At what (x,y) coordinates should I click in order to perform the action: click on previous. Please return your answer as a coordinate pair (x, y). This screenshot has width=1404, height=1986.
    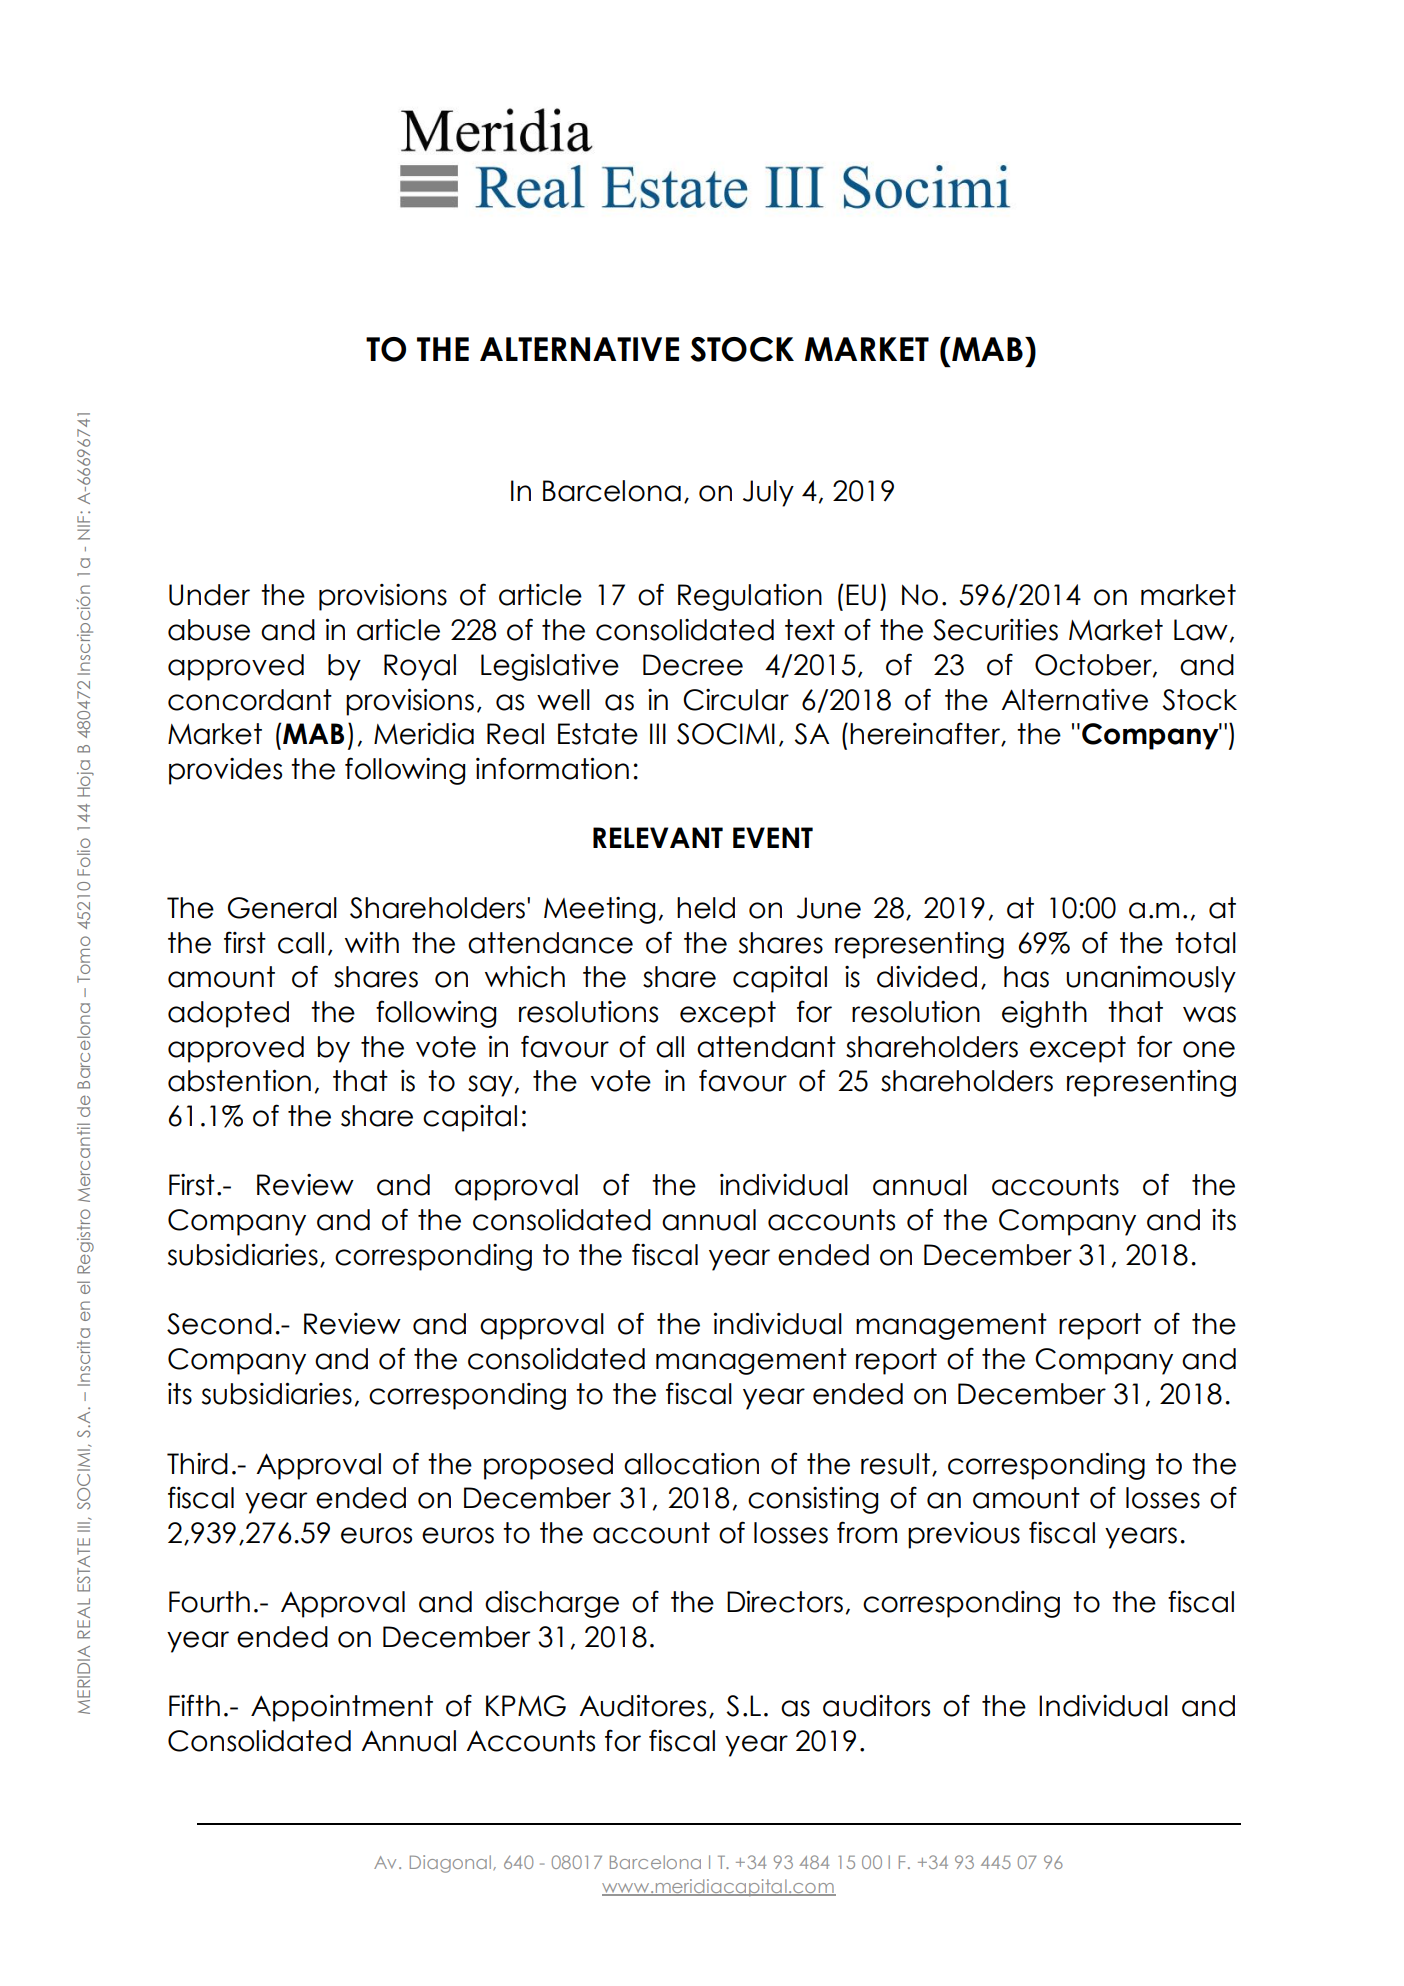
    Looking at the image, I should click on (964, 1535).
